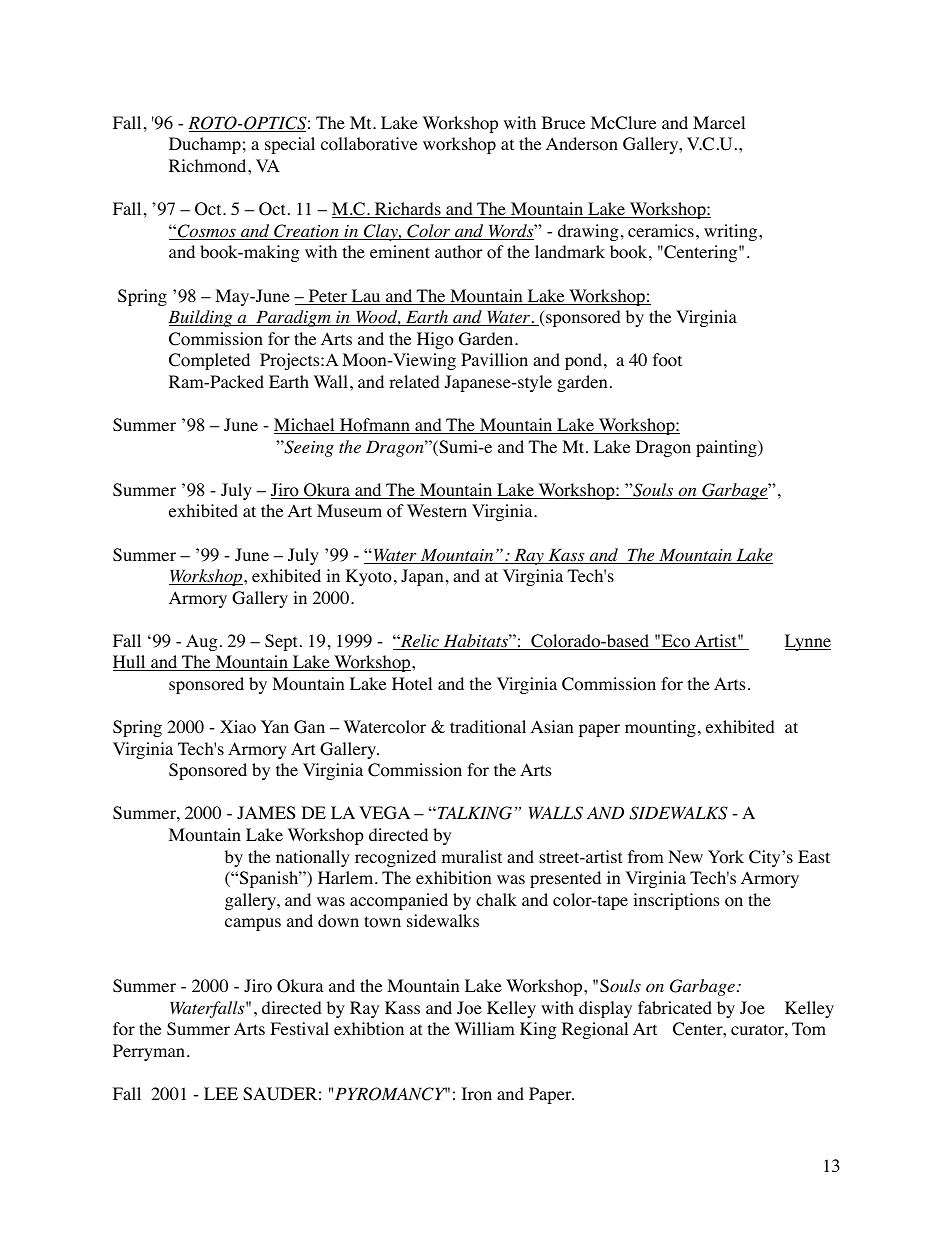 The width and height of the document is (952, 1233). What do you see at coordinates (477, 1094) in the document?
I see `Iron` at bounding box center [477, 1094].
